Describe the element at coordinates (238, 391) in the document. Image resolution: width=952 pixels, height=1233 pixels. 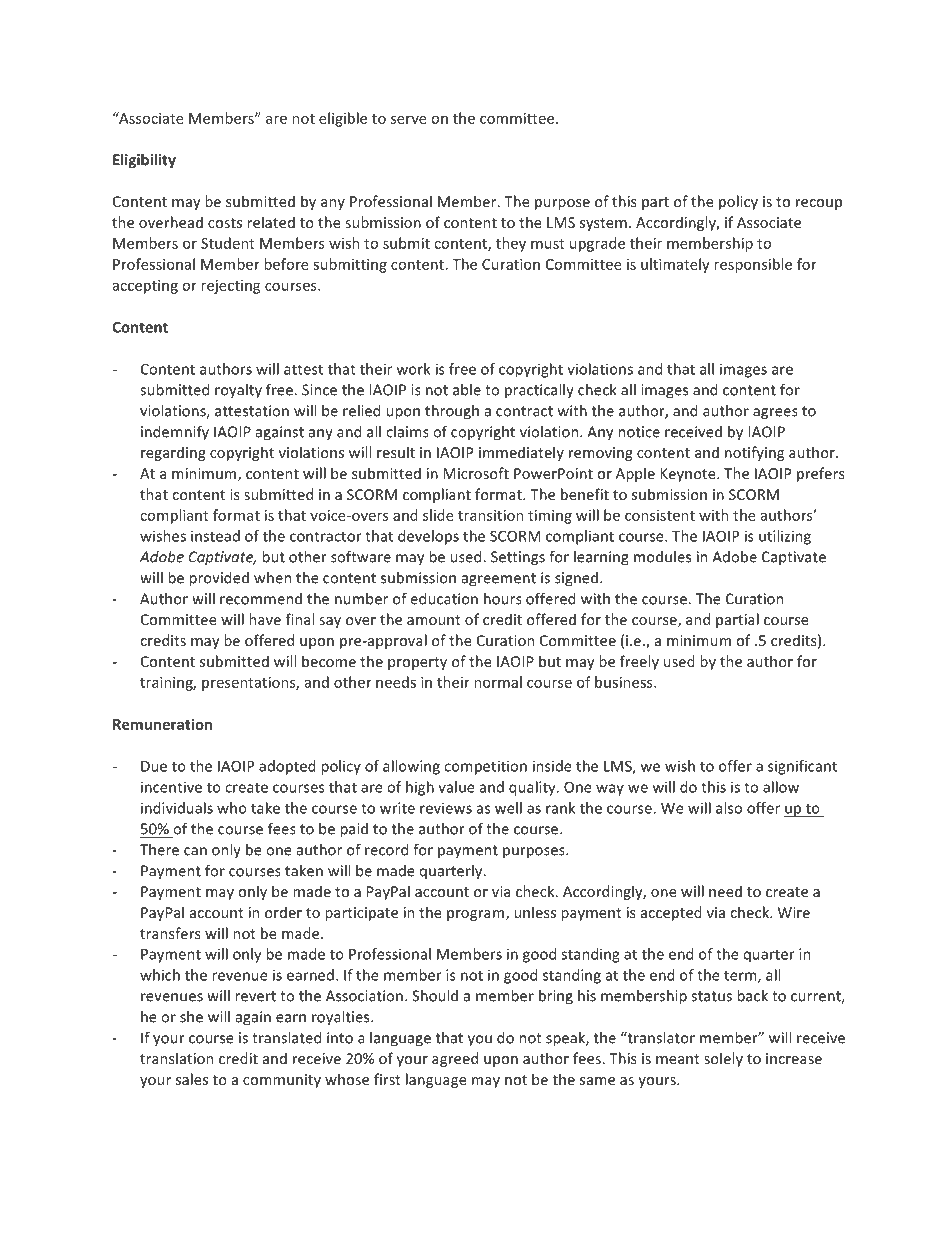
I see `royalty` at that location.
